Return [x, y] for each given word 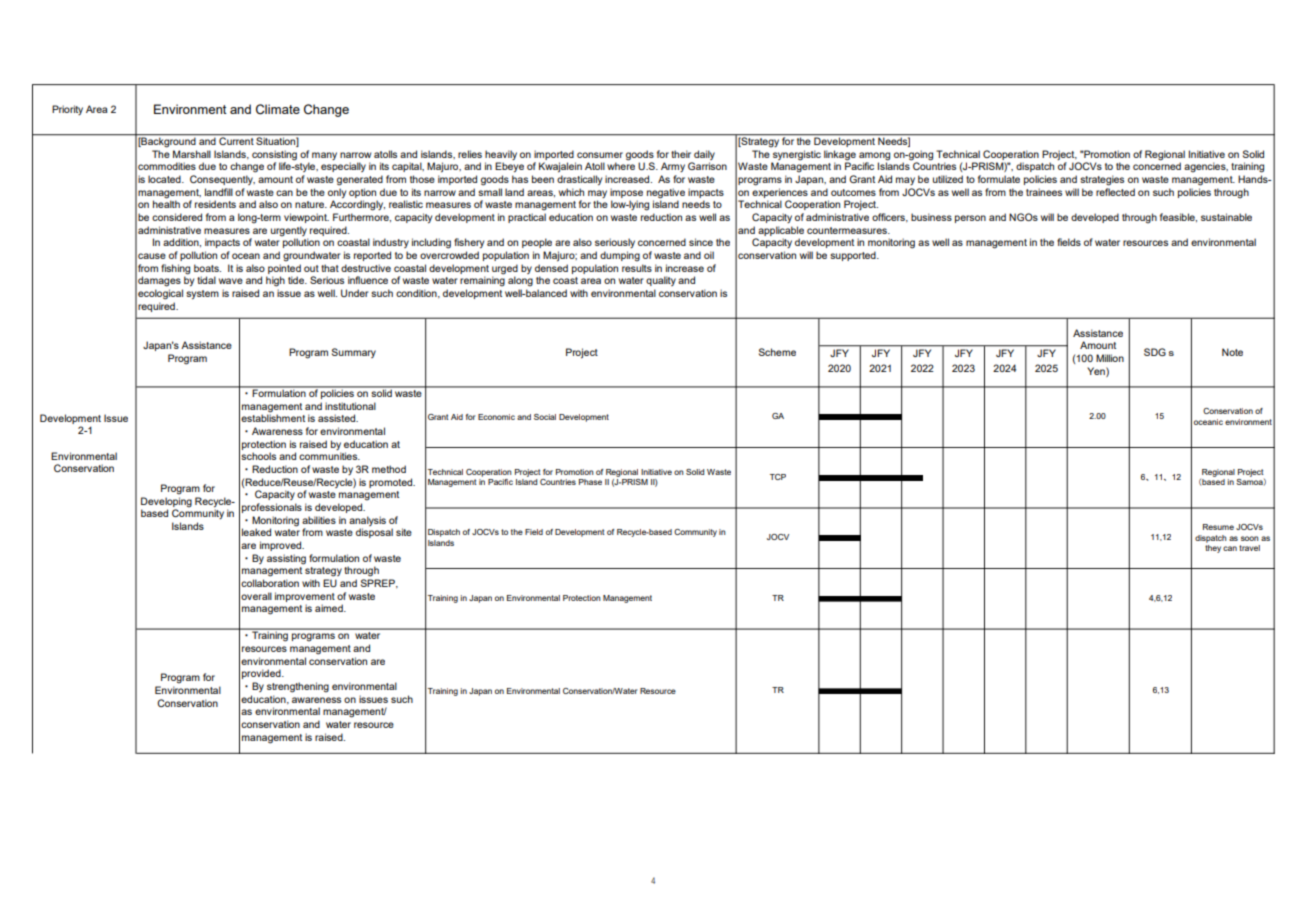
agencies [1206, 167]
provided [262, 674]
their [681, 154]
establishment [273, 418]
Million [1110, 358]
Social [545, 417]
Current [236, 140]
